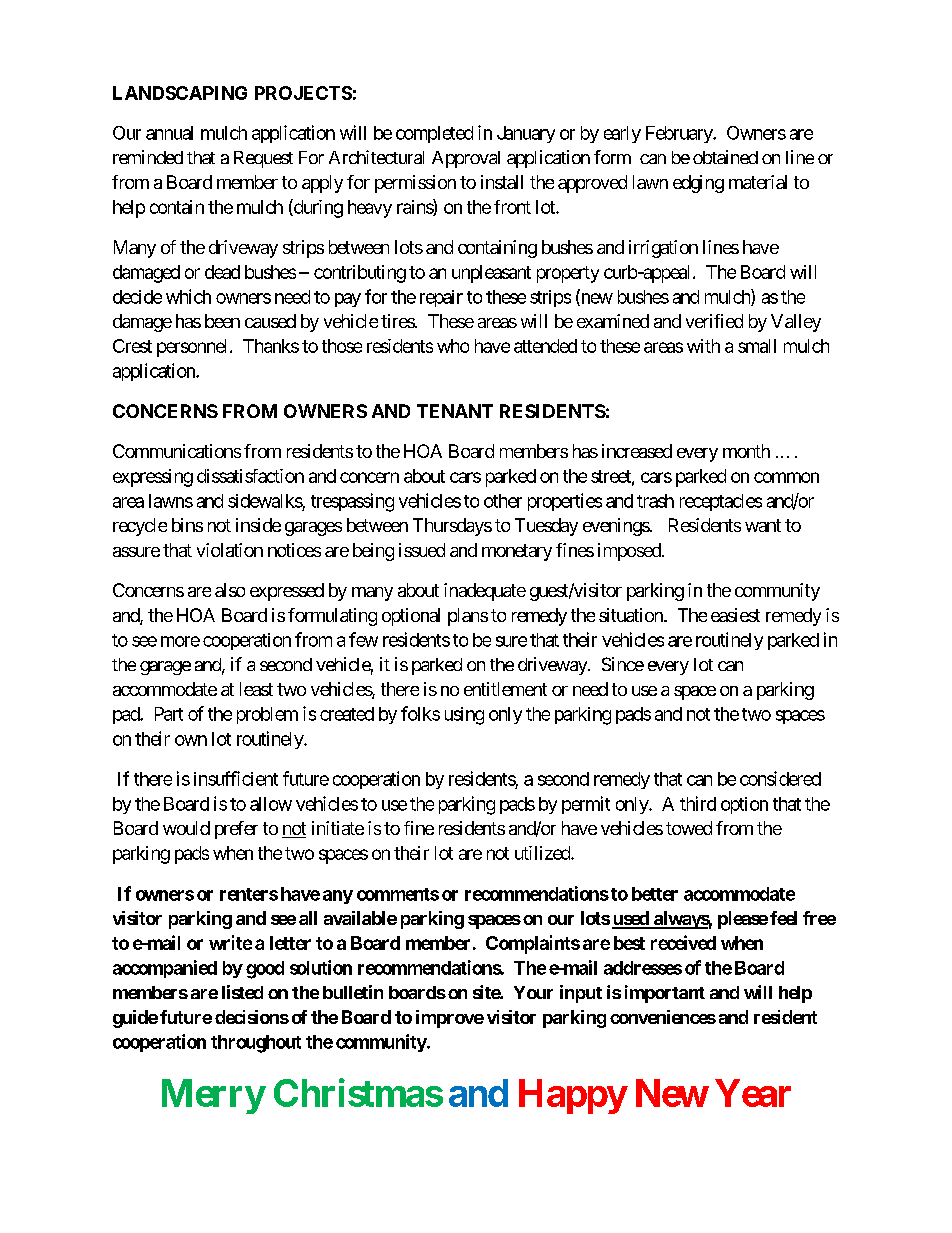 This image has height=1233, width=952. I want to click on also, so click(230, 590).
